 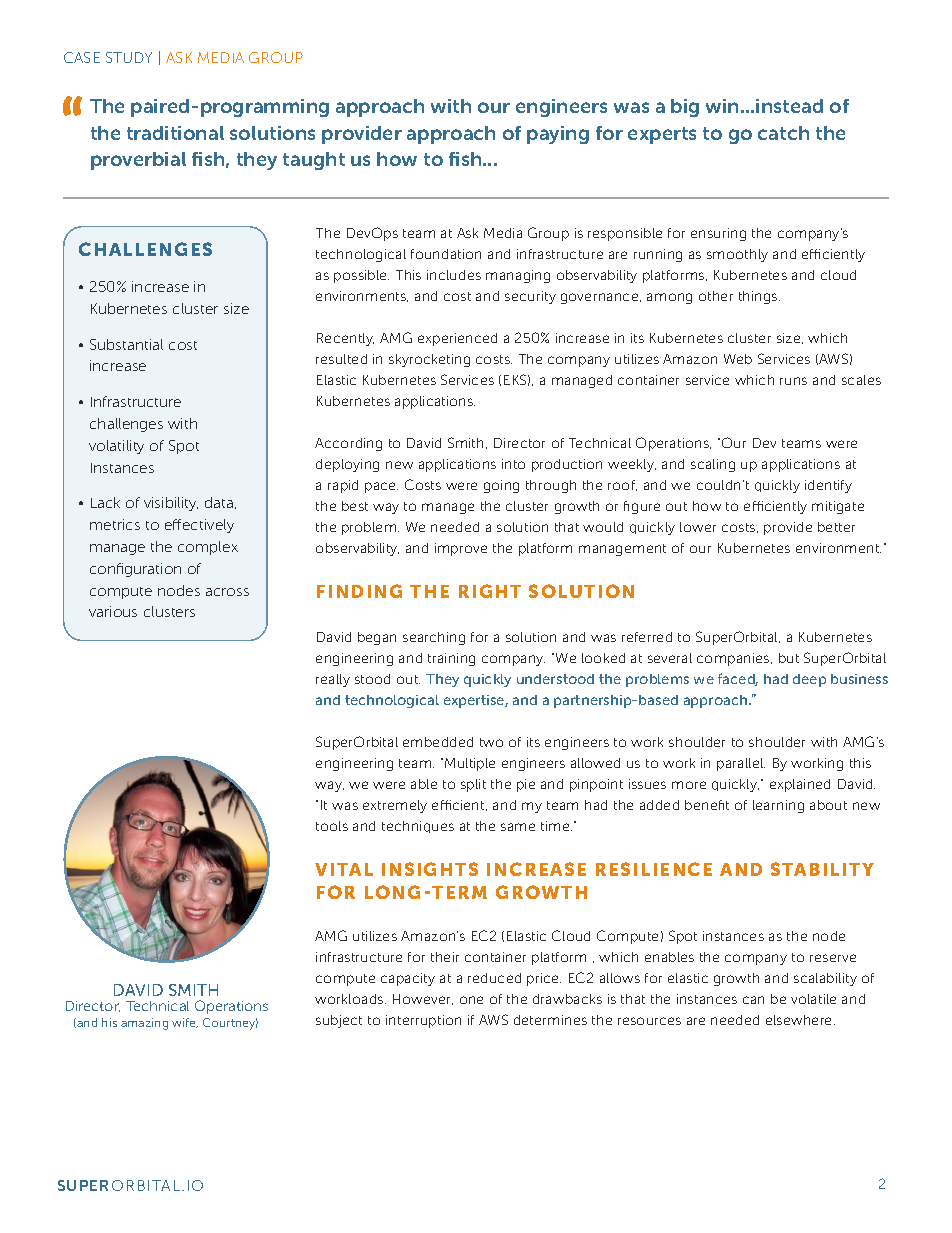 What do you see at coordinates (220, 503) in the image?
I see `data` at bounding box center [220, 503].
